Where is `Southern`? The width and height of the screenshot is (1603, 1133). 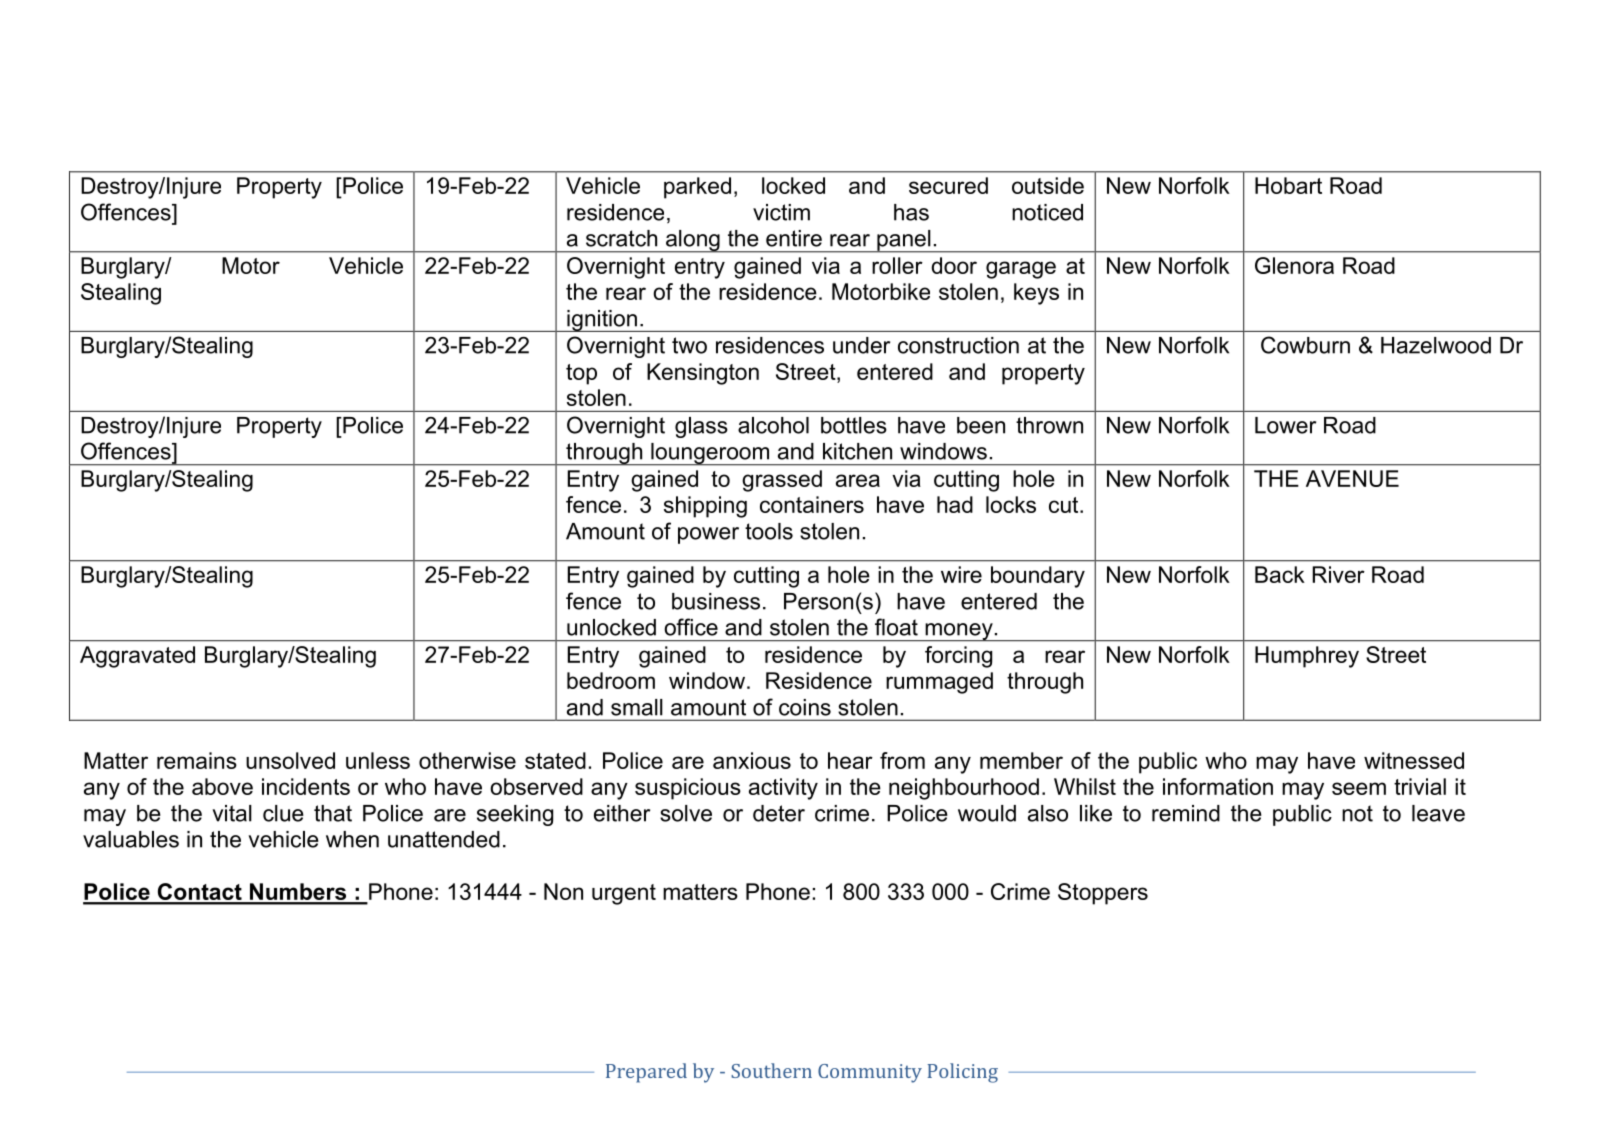 Southern is located at coordinates (771, 1070).
